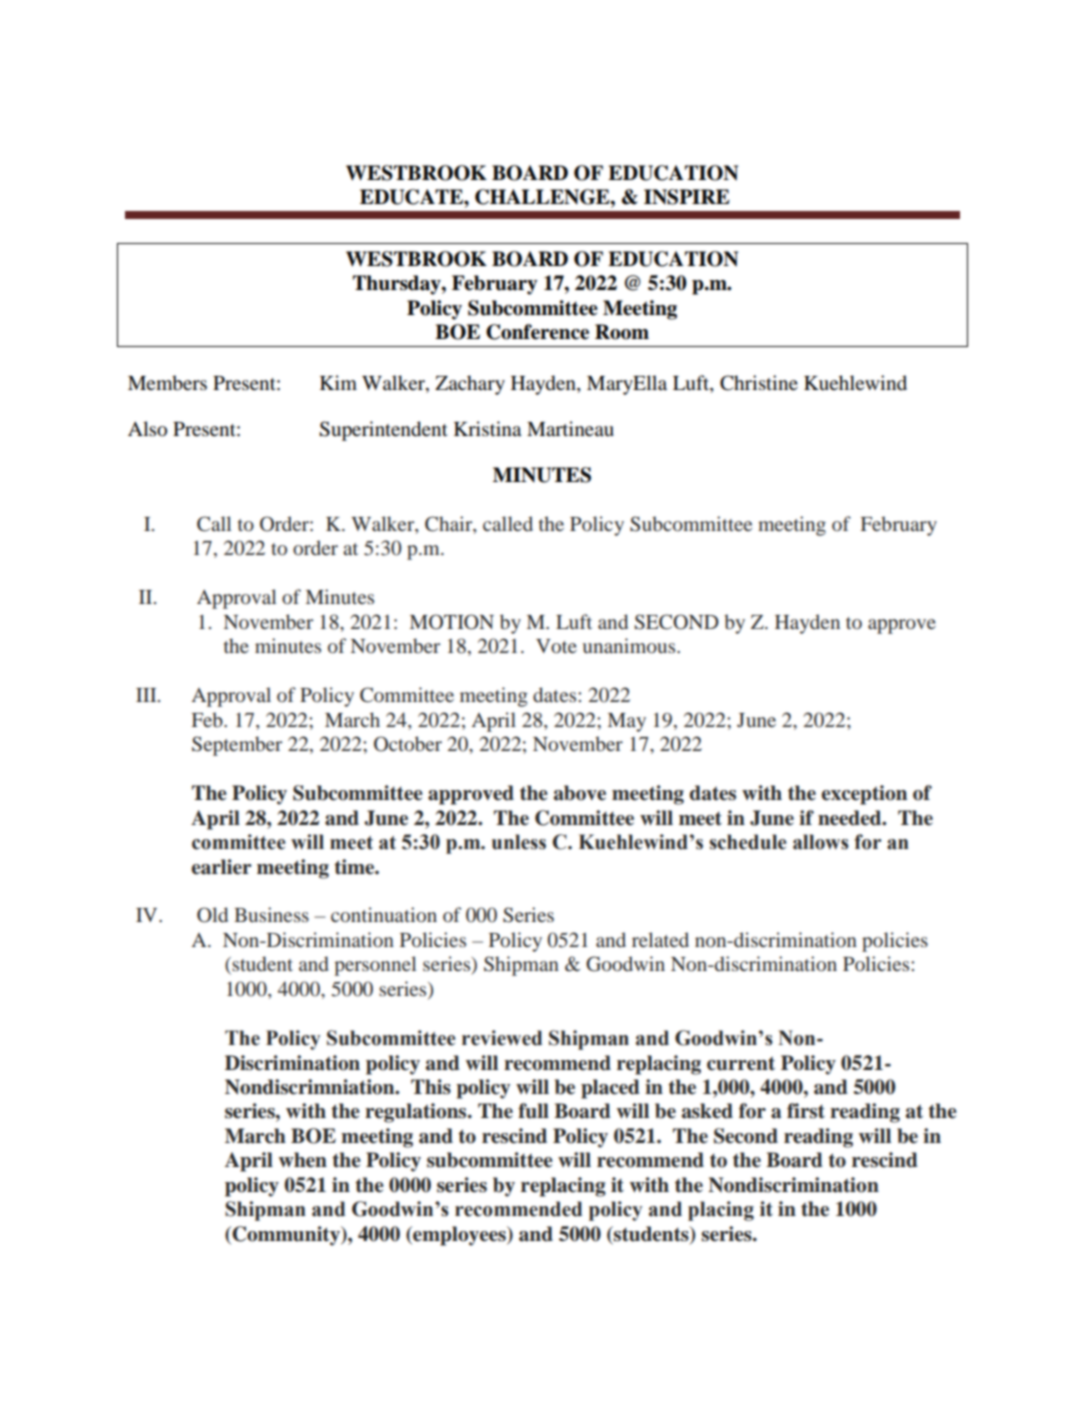 The image size is (1085, 1404). Describe the element at coordinates (806, 1111) in the image. I see `first` at that location.
